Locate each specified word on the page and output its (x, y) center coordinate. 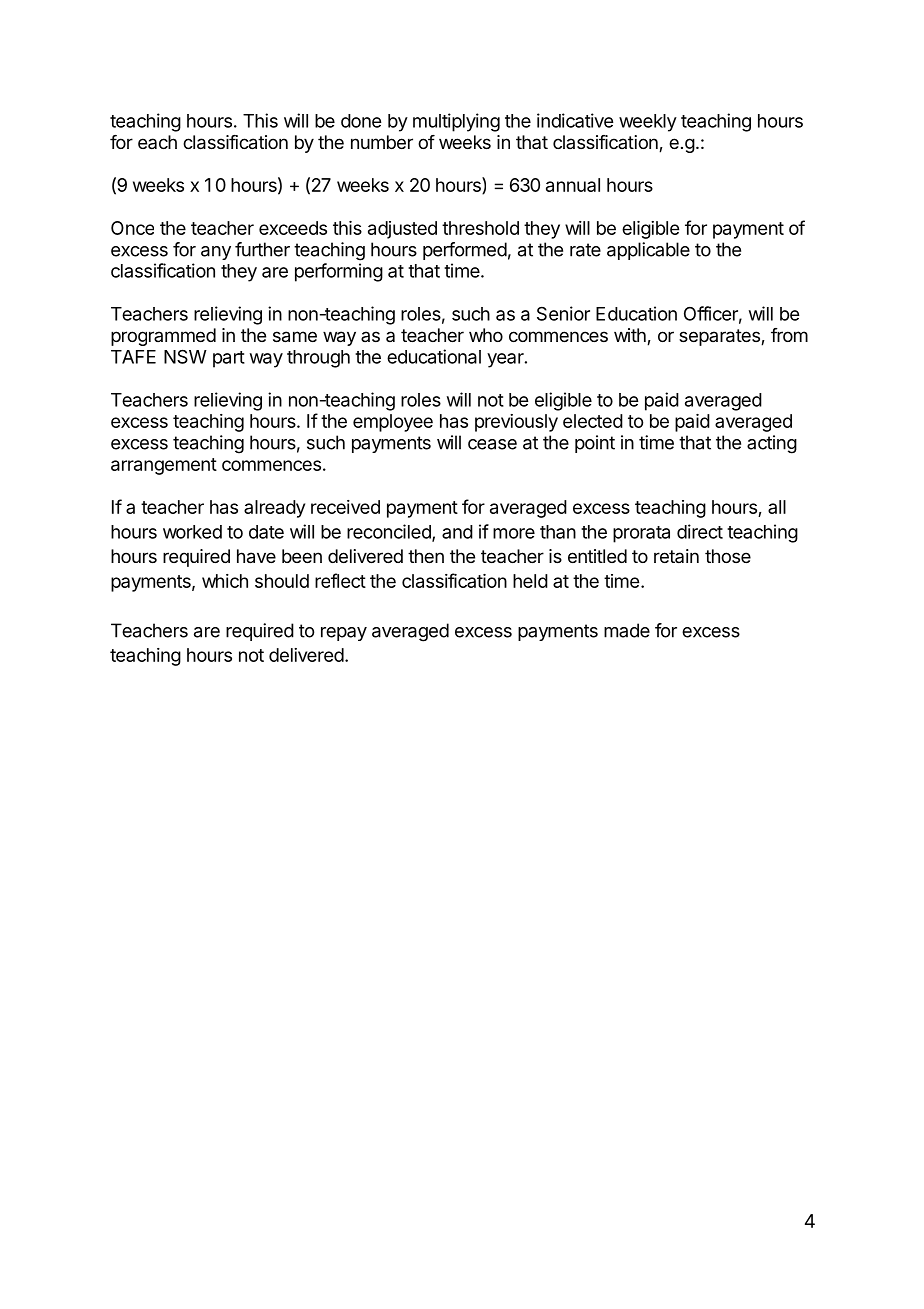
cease (492, 444)
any (216, 253)
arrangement (164, 466)
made (627, 630)
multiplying (456, 122)
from (789, 335)
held (530, 581)
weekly (648, 123)
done (361, 121)
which (225, 581)
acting (772, 444)
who (486, 335)
